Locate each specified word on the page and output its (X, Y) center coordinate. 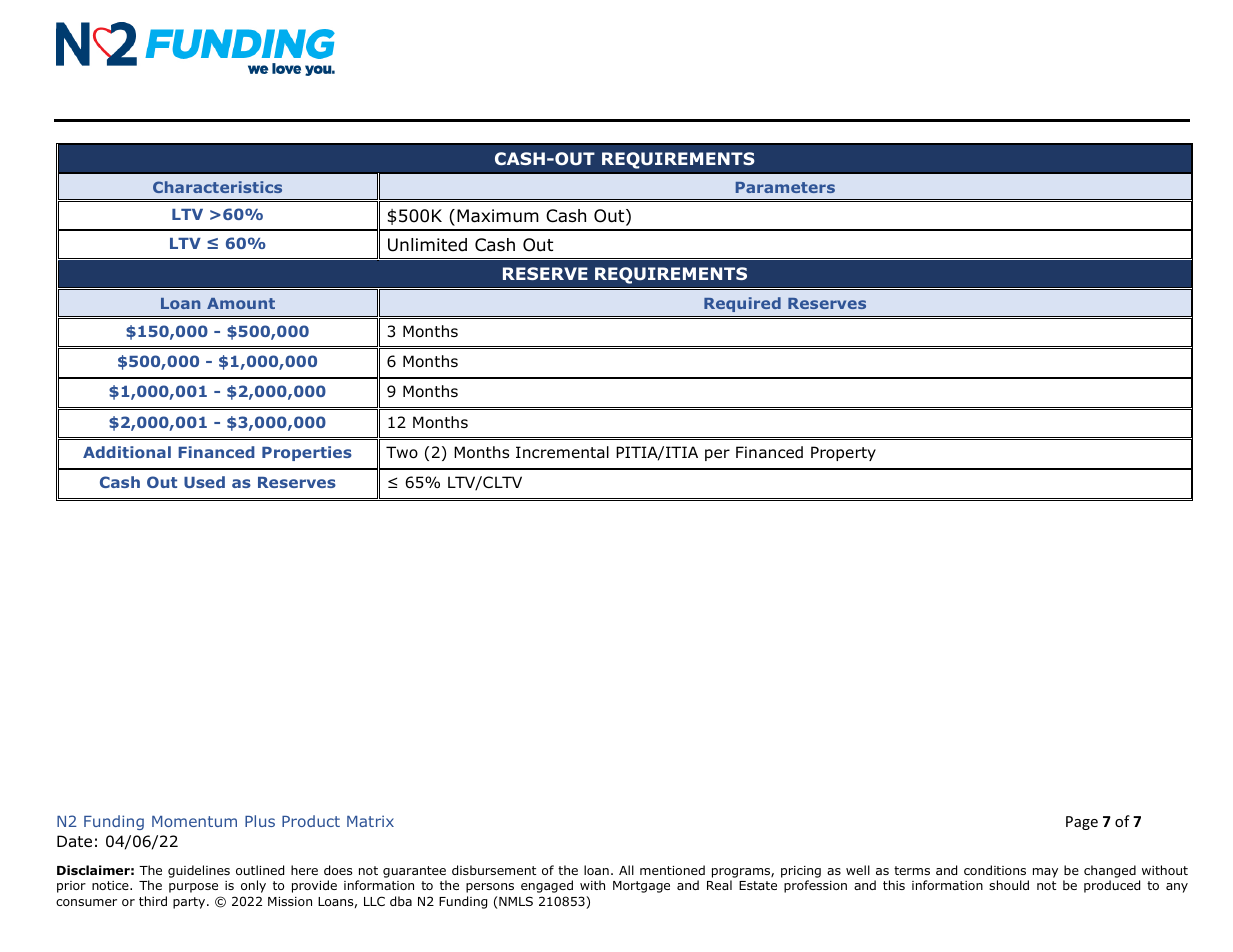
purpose (193, 888)
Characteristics (217, 187)
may (1045, 873)
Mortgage (641, 887)
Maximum (498, 216)
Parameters (785, 187)
